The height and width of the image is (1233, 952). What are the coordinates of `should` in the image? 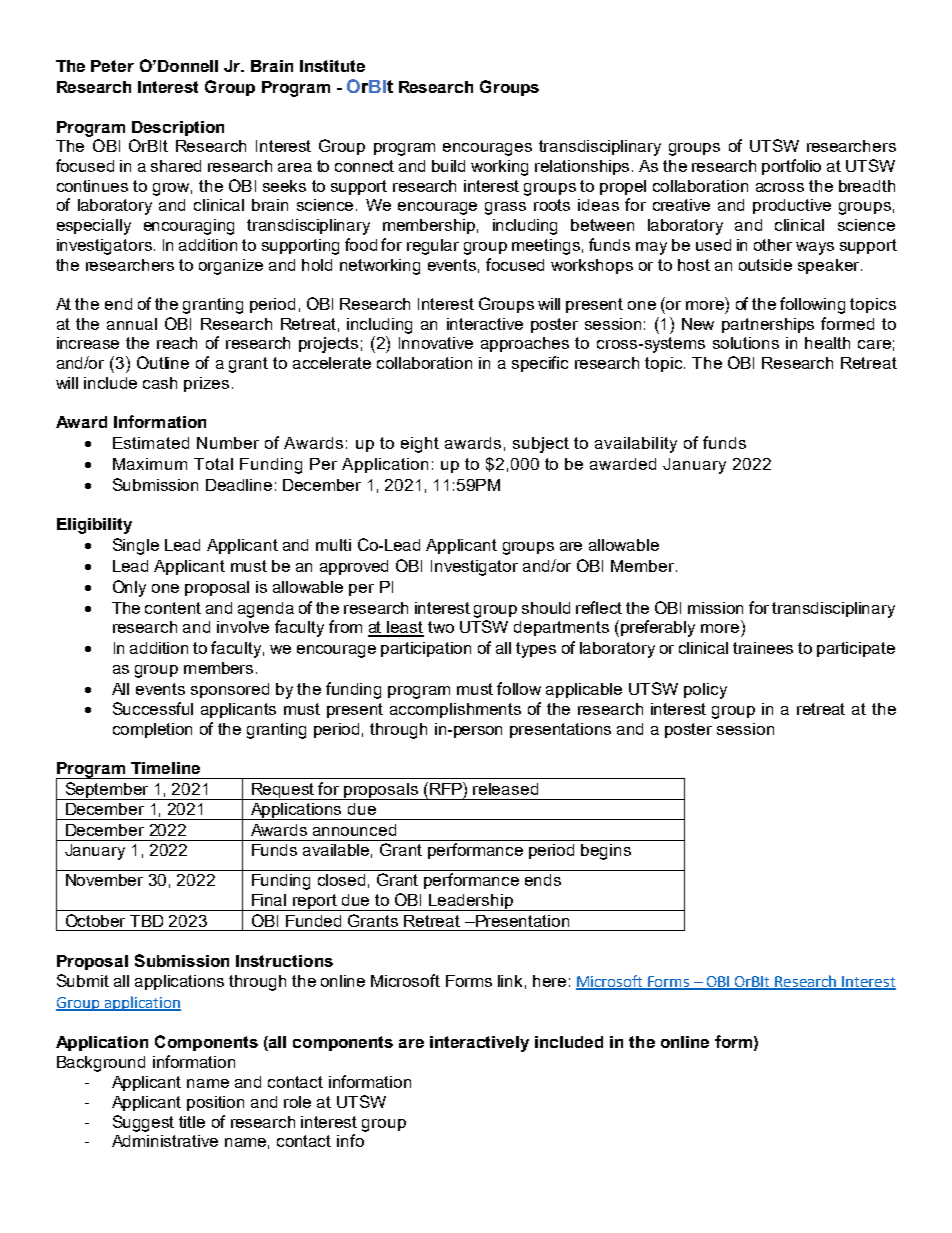 It's located at (546, 608).
